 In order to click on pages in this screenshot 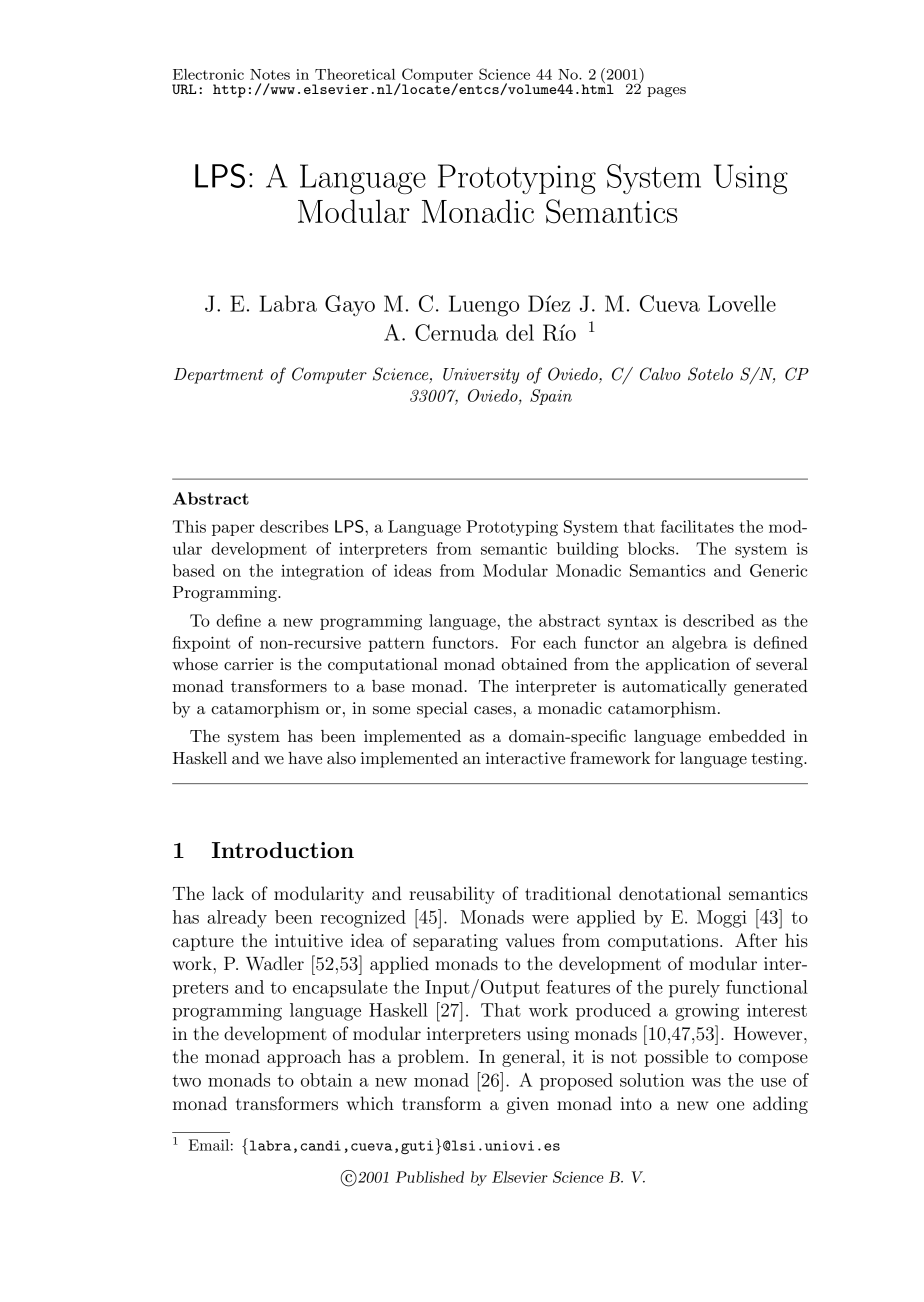, I will do `click(666, 92)`.
